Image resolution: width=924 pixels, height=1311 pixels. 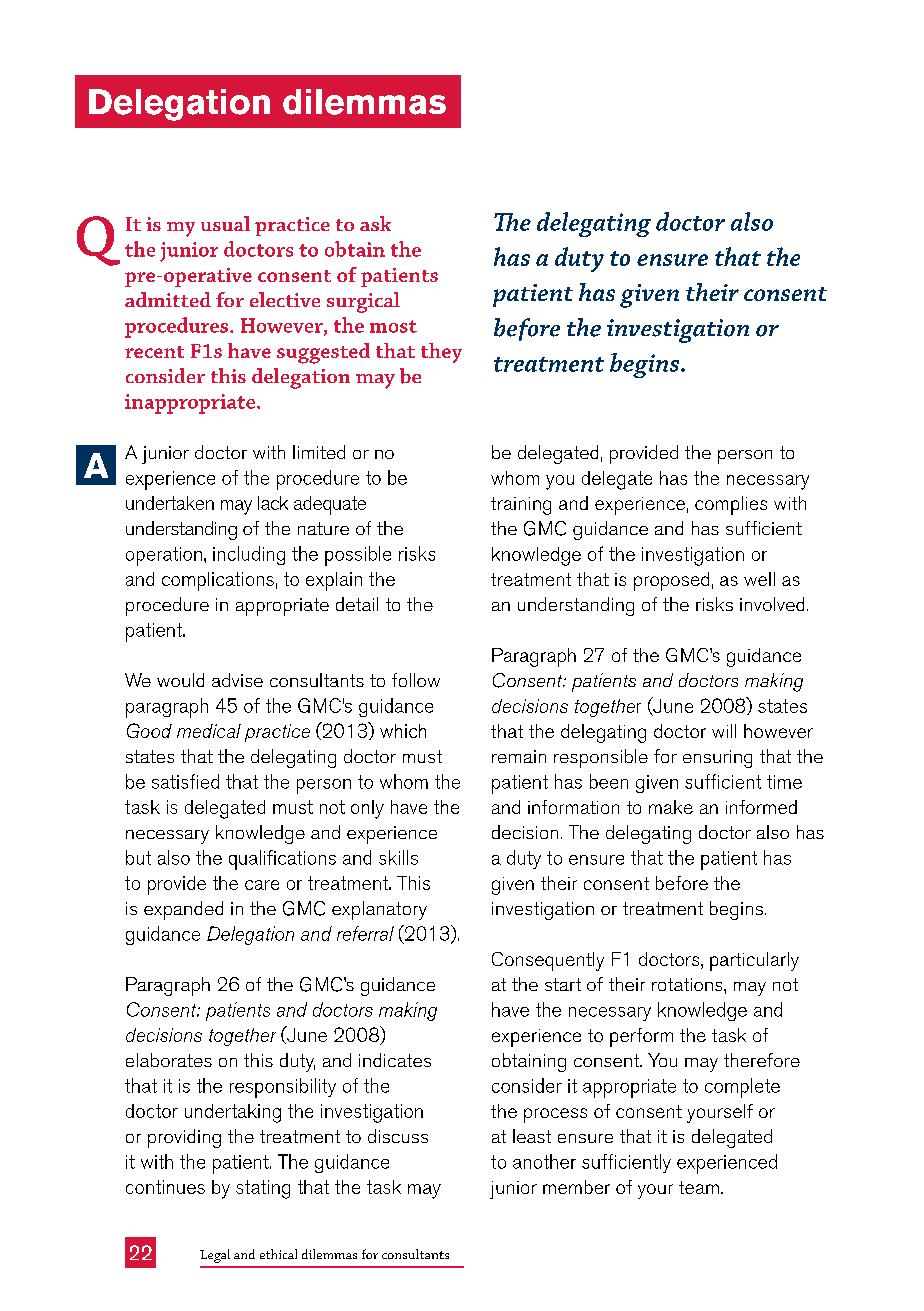 What do you see at coordinates (403, 731) in the document?
I see `which` at bounding box center [403, 731].
